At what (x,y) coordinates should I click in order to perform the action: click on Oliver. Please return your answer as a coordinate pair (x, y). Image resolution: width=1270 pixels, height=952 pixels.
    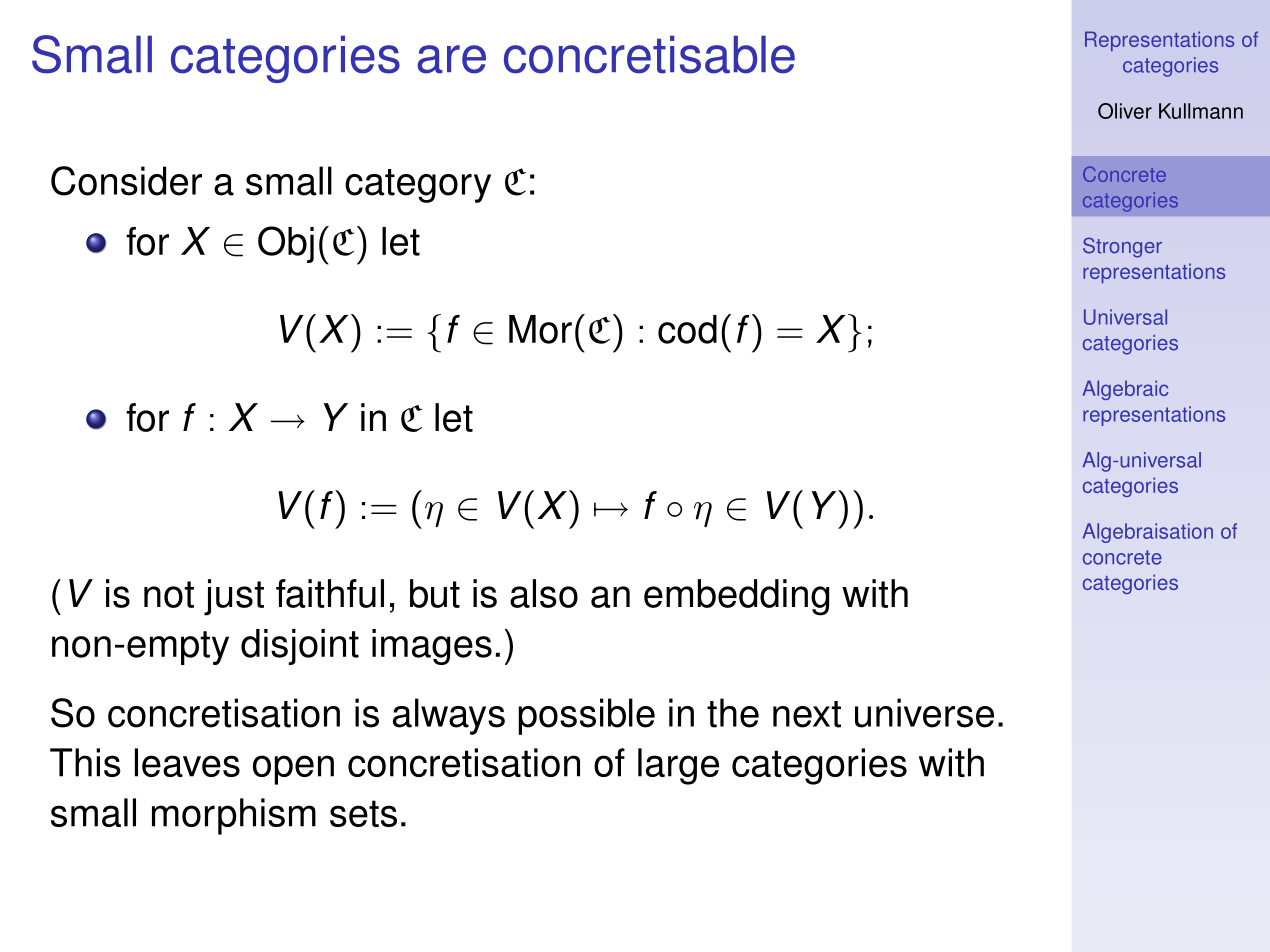
    Looking at the image, I should click on (1125, 111).
